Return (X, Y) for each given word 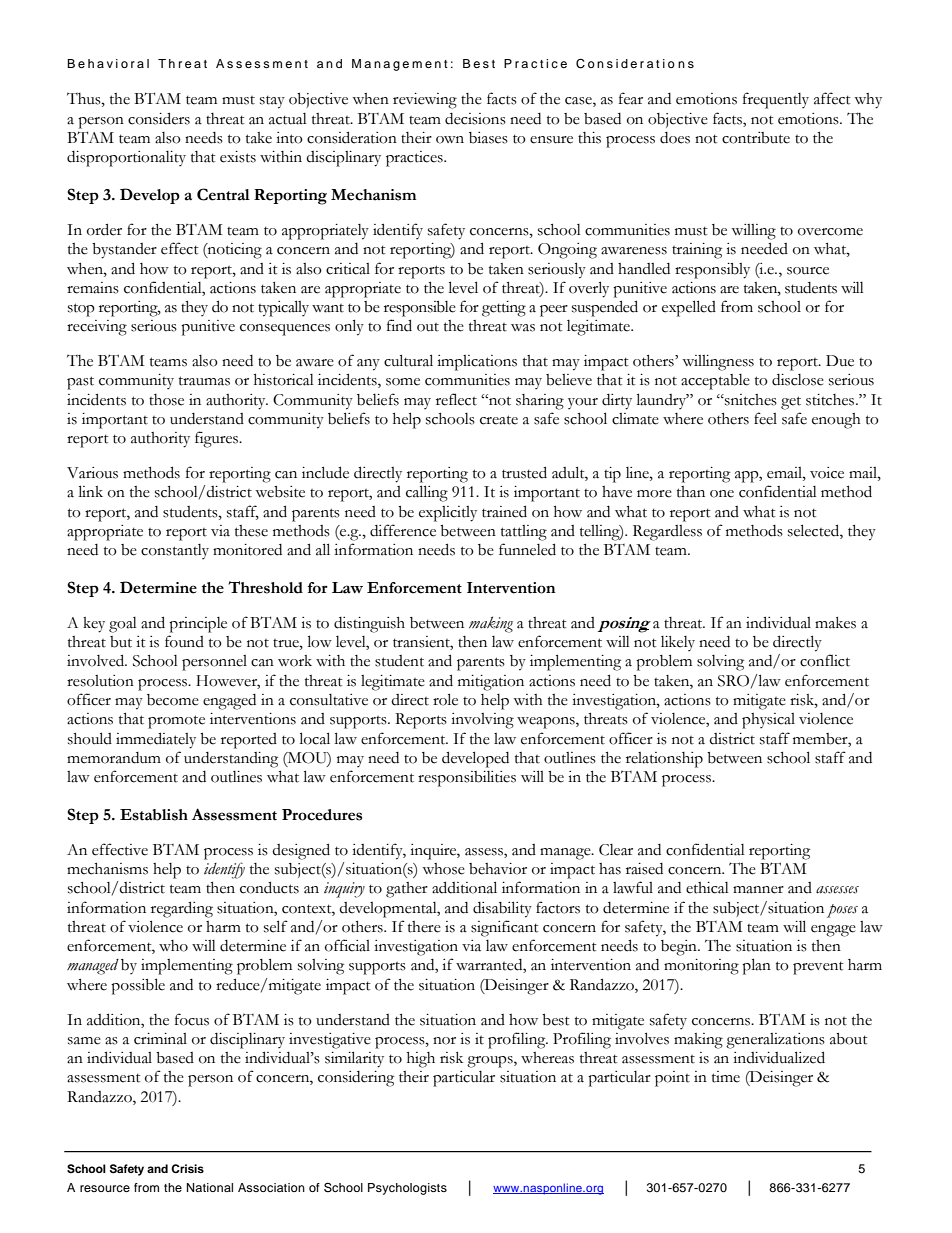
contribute (756, 138)
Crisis (187, 1168)
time (726, 1077)
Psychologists (407, 1189)
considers (159, 118)
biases (488, 138)
